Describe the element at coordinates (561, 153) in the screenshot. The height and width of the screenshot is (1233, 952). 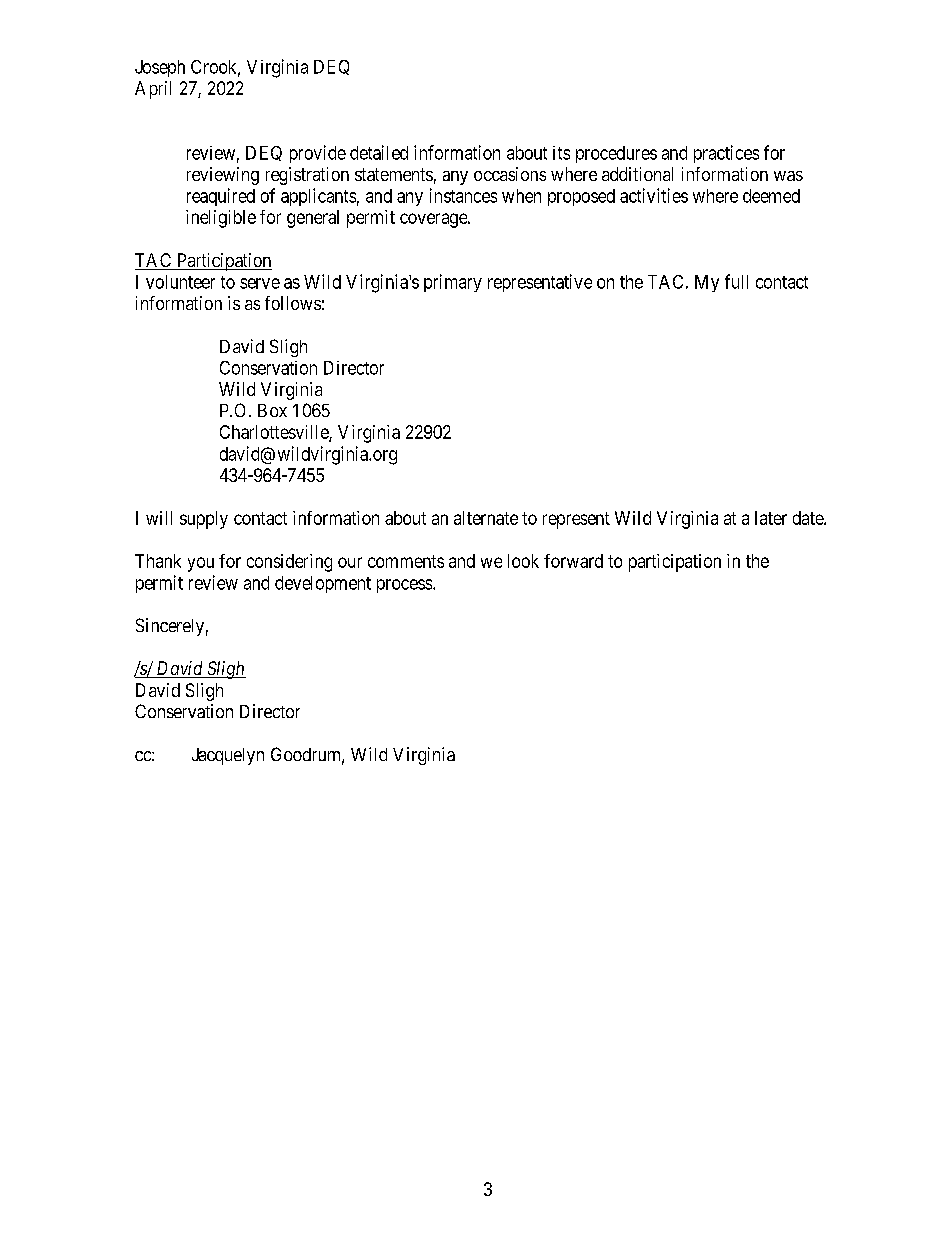
I see `its` at that location.
